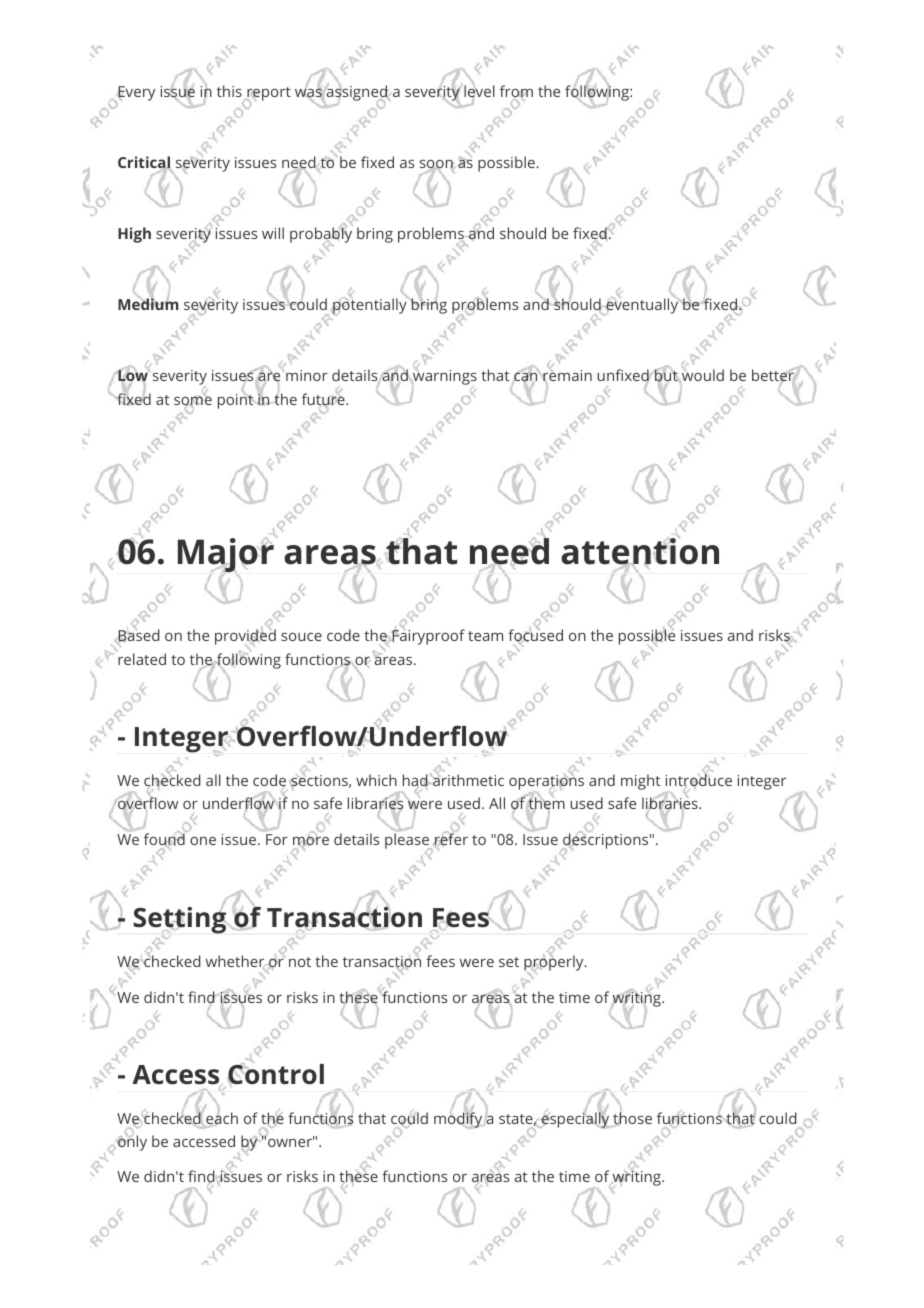  What do you see at coordinates (245, 638) in the screenshot?
I see `provided` at bounding box center [245, 638].
